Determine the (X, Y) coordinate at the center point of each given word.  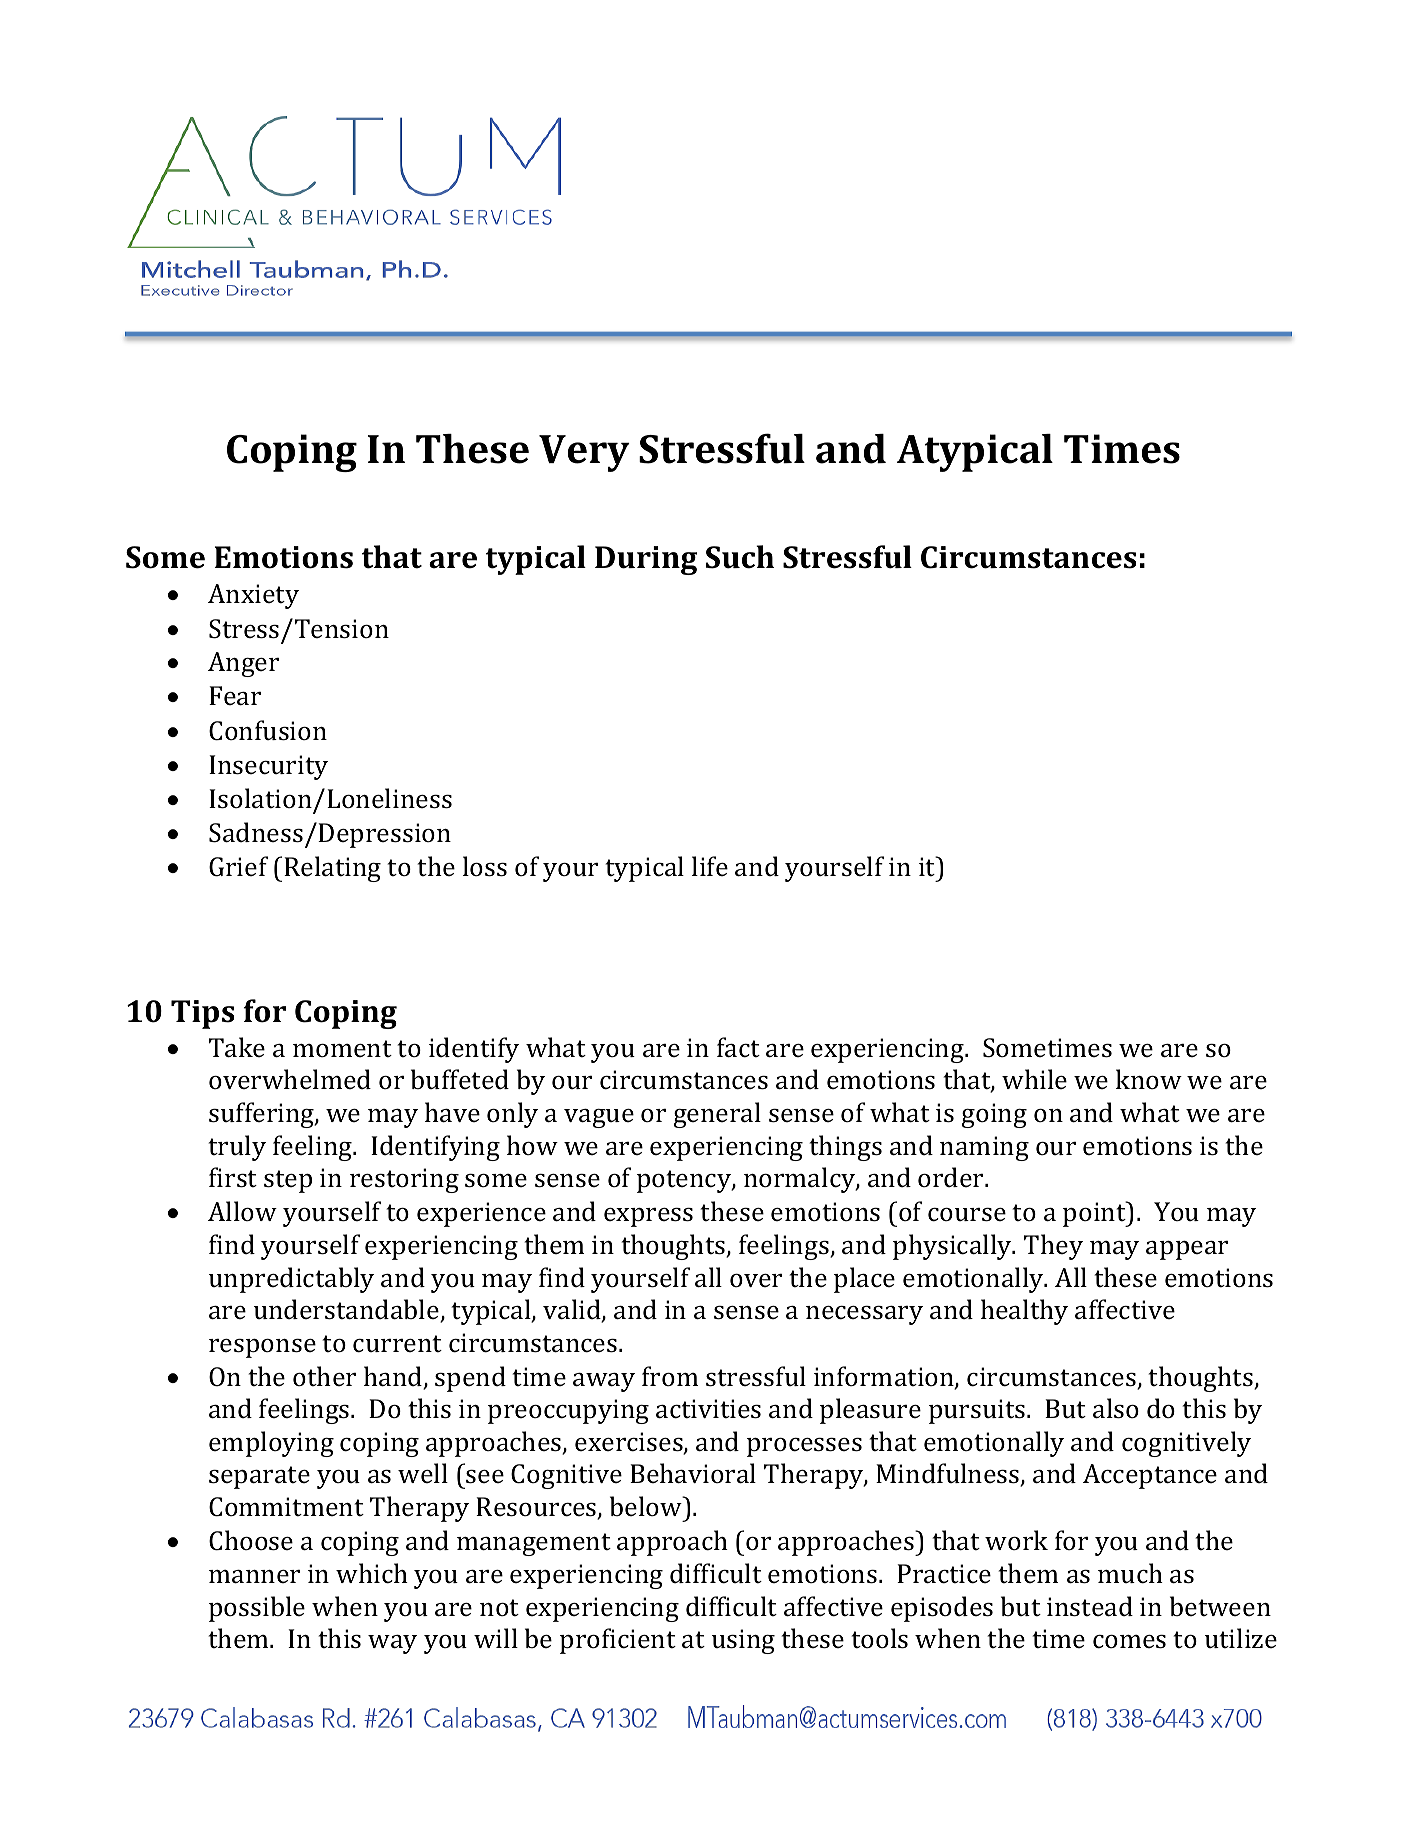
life (710, 866)
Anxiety (253, 596)
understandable (347, 1310)
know (1149, 1079)
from (670, 1376)
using (743, 1641)
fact (738, 1047)
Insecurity (268, 767)
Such (740, 557)
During (646, 560)
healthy (1024, 1312)
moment (342, 1048)
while (1034, 1079)
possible (257, 1609)
